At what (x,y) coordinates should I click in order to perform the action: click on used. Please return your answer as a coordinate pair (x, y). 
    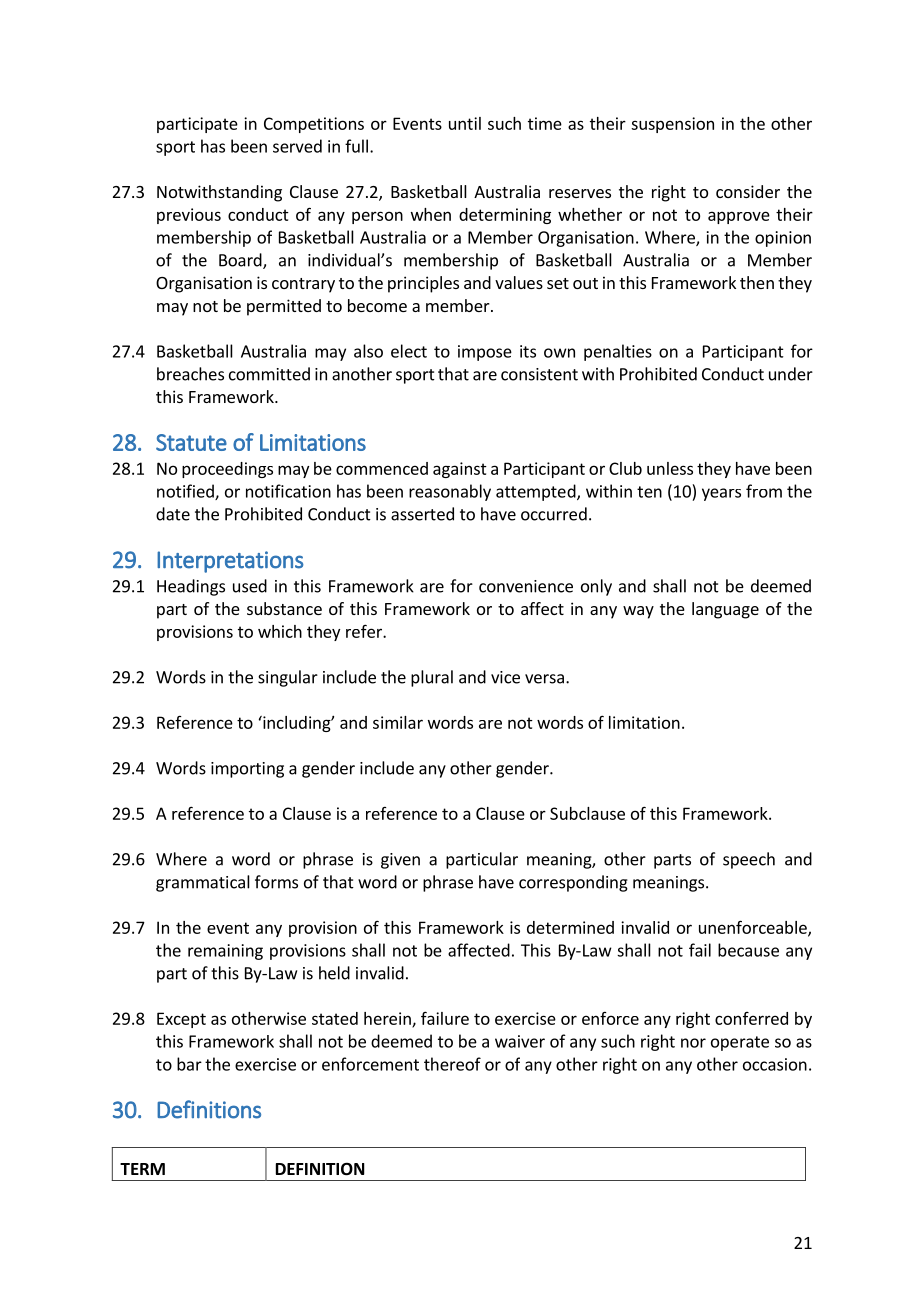
    Looking at the image, I should click on (250, 586).
